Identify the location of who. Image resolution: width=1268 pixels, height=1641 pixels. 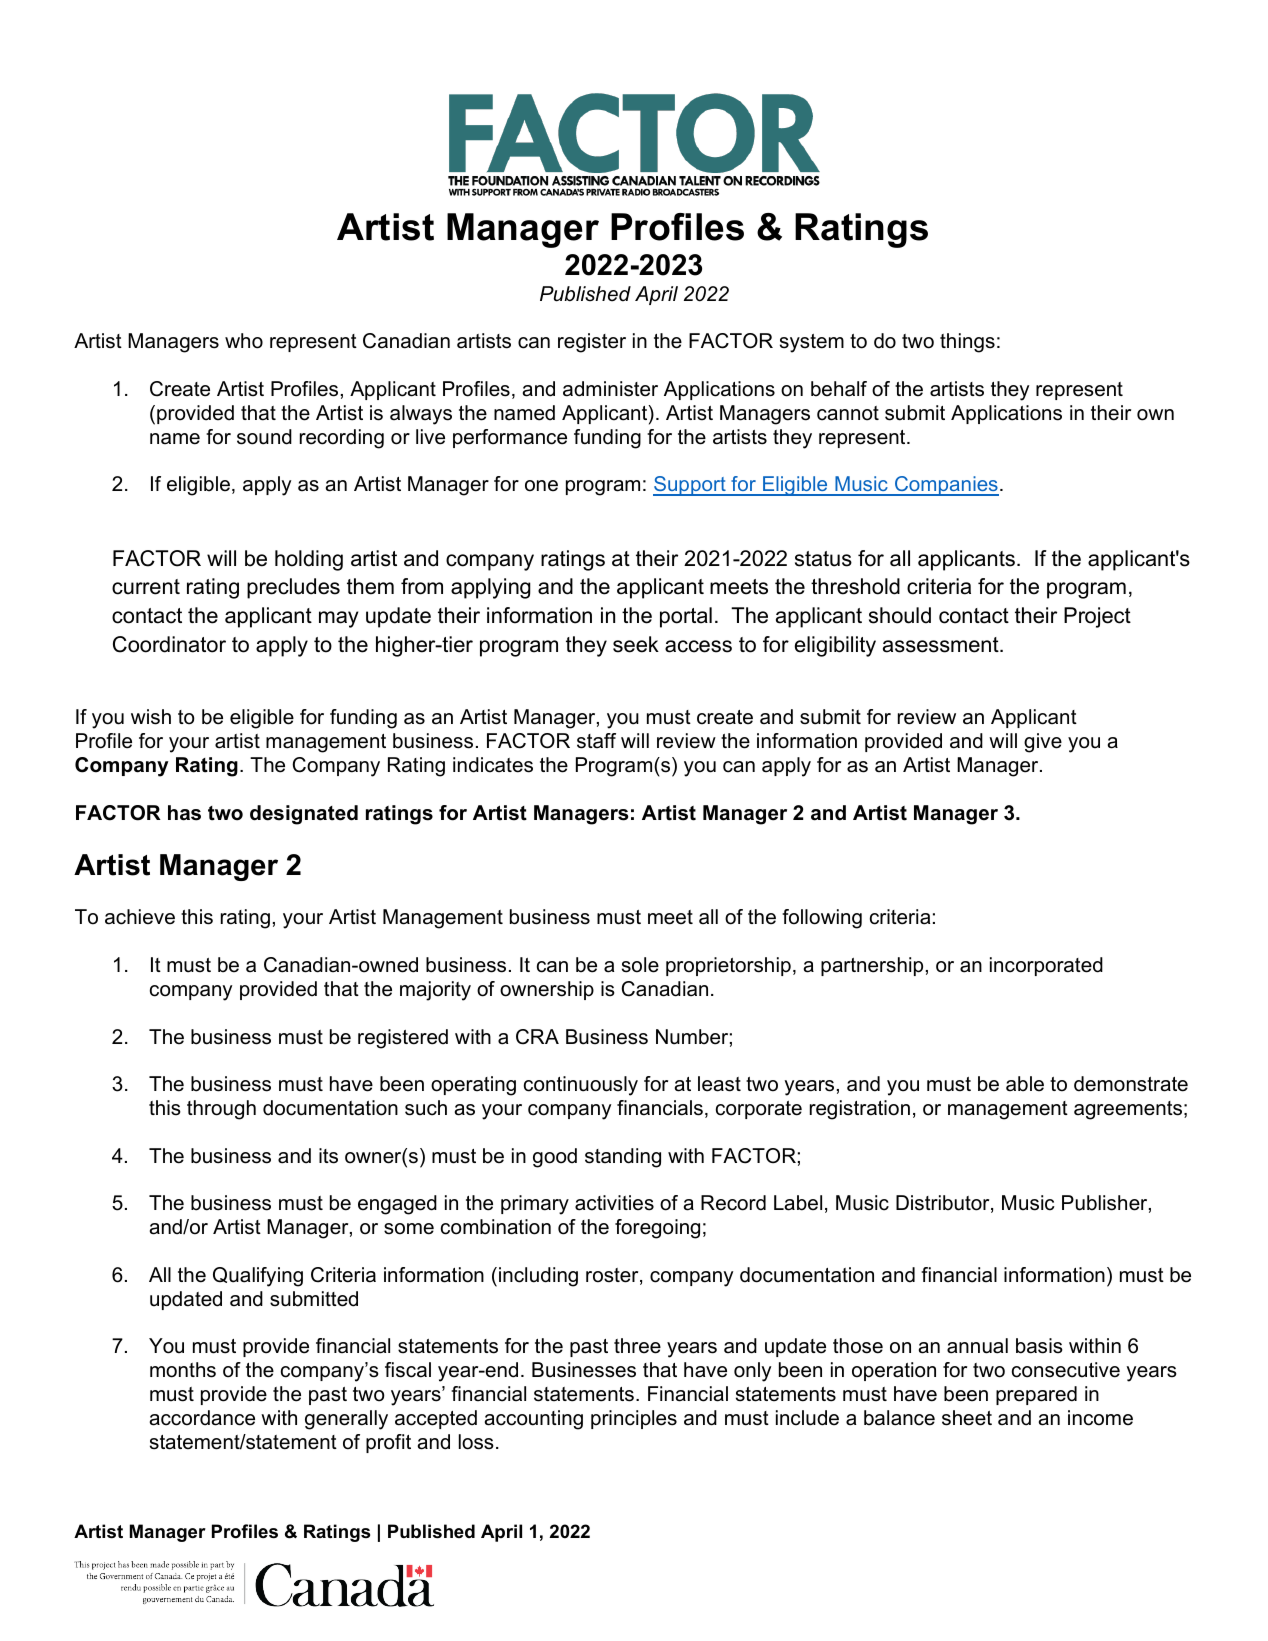
(244, 341).
